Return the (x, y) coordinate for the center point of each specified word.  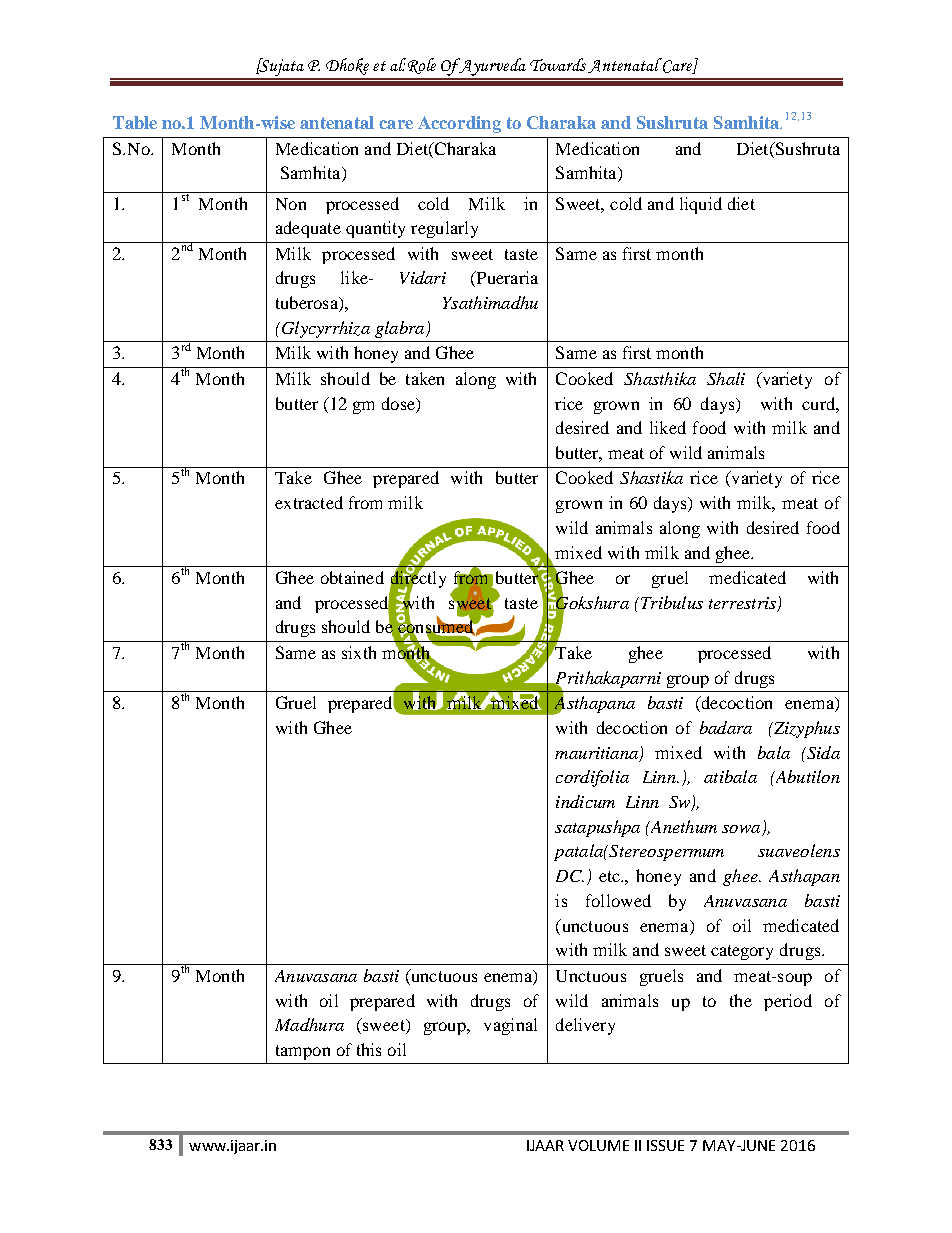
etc (610, 876)
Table (135, 122)
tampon (303, 1052)
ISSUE (665, 1145)
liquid (701, 205)
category (742, 952)
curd (819, 403)
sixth (359, 652)
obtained (352, 577)
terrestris (742, 603)
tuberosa (308, 304)
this (369, 1049)
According (459, 124)
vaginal (510, 1026)
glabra (401, 329)
